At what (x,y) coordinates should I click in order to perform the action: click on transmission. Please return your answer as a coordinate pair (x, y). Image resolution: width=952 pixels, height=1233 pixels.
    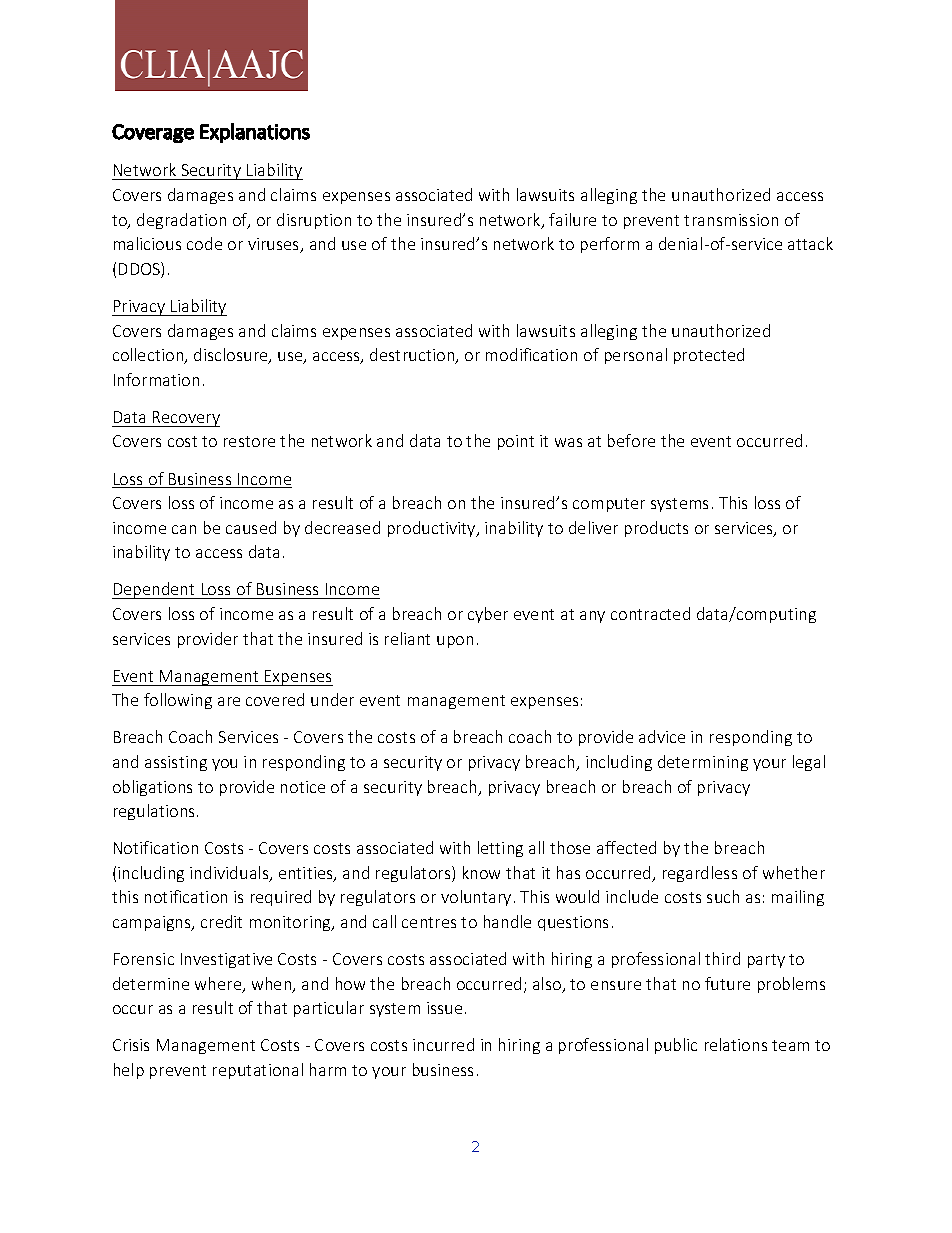
    Looking at the image, I should click on (731, 220).
